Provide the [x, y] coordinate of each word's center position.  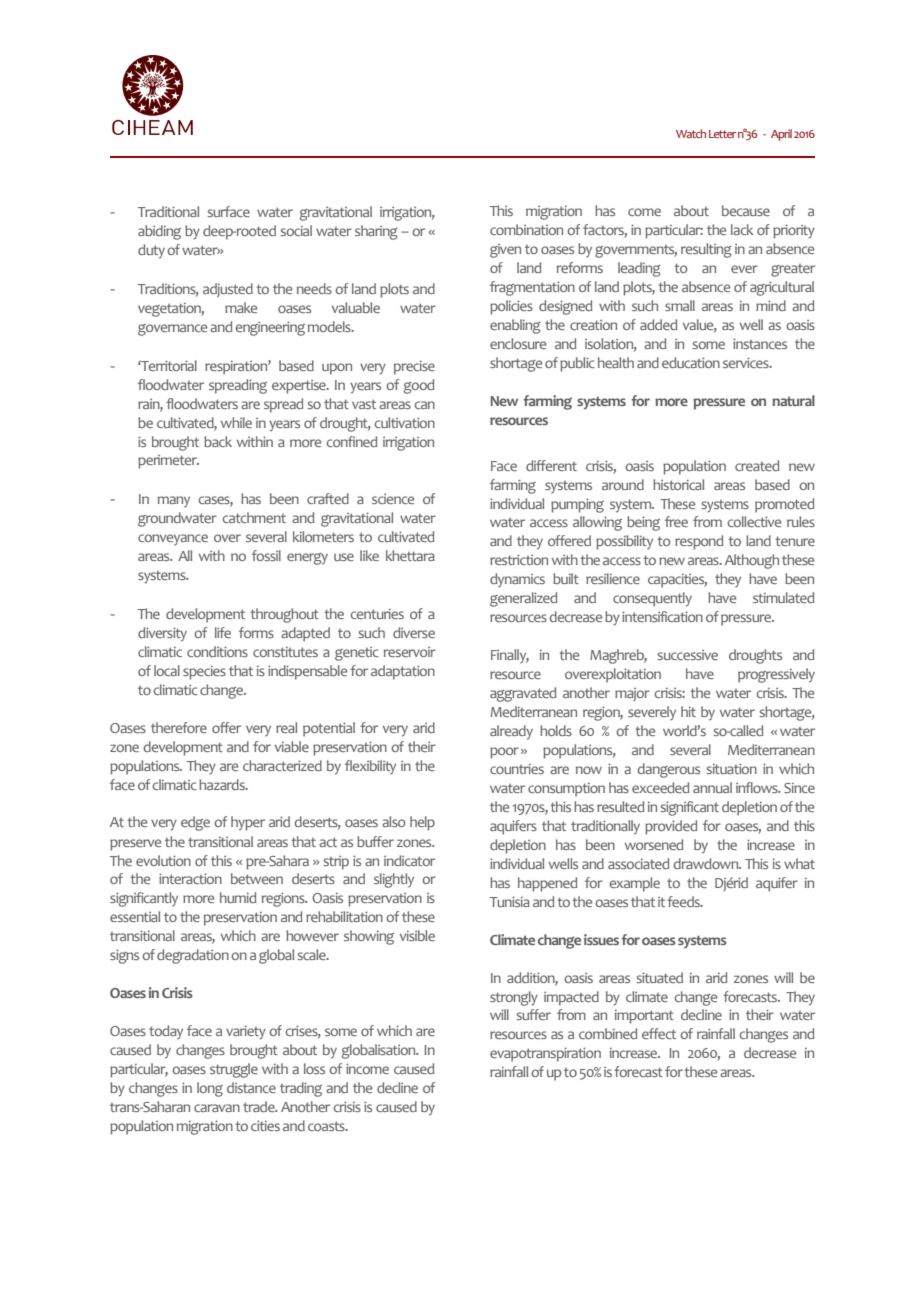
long [210, 1089]
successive [687, 655]
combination [526, 229]
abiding [159, 232]
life [223, 632]
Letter [722, 134]
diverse [414, 632]
